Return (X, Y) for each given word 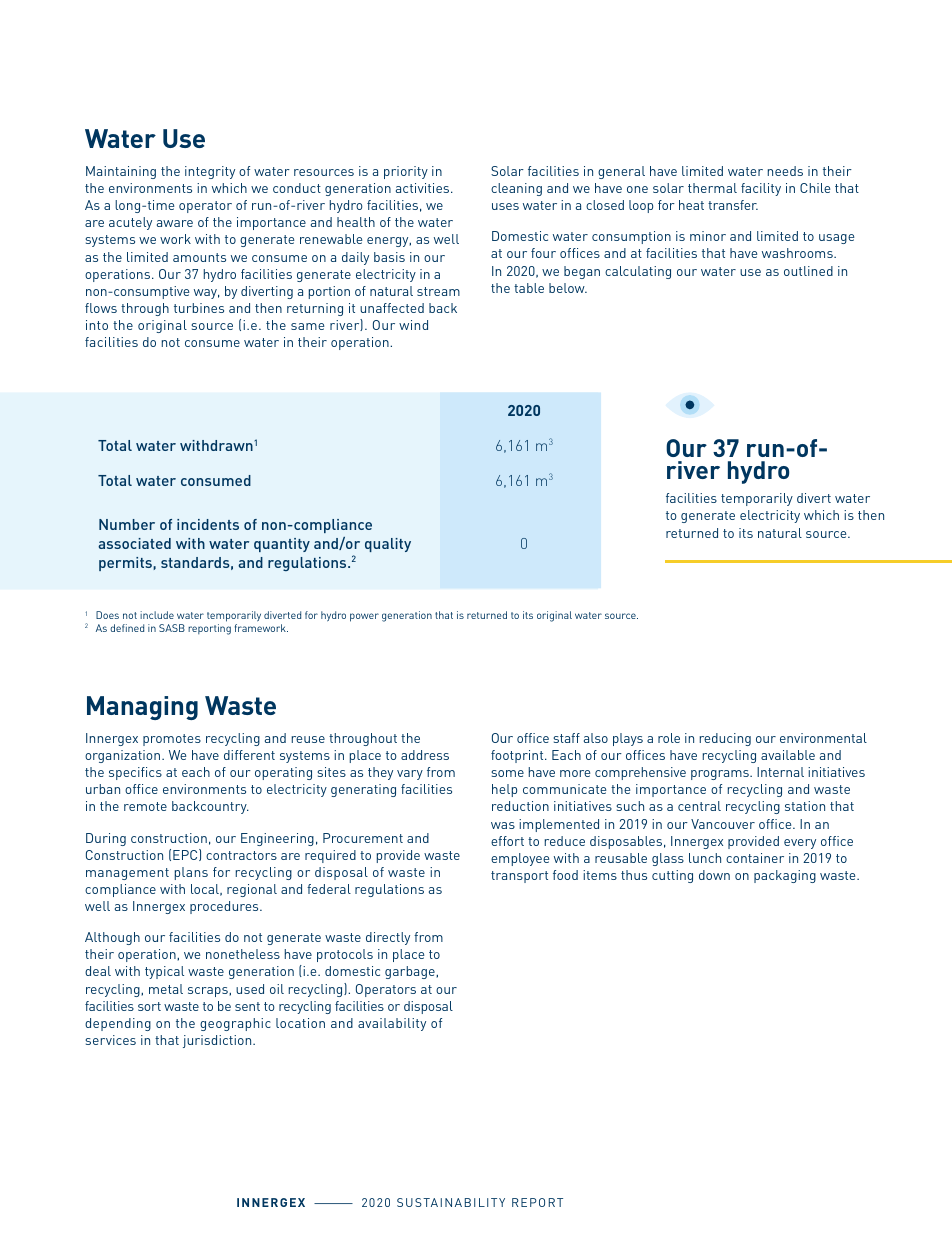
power (364, 617)
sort (149, 1006)
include (157, 615)
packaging (785, 876)
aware (175, 223)
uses (505, 206)
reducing (725, 739)
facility (761, 189)
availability (392, 1024)
